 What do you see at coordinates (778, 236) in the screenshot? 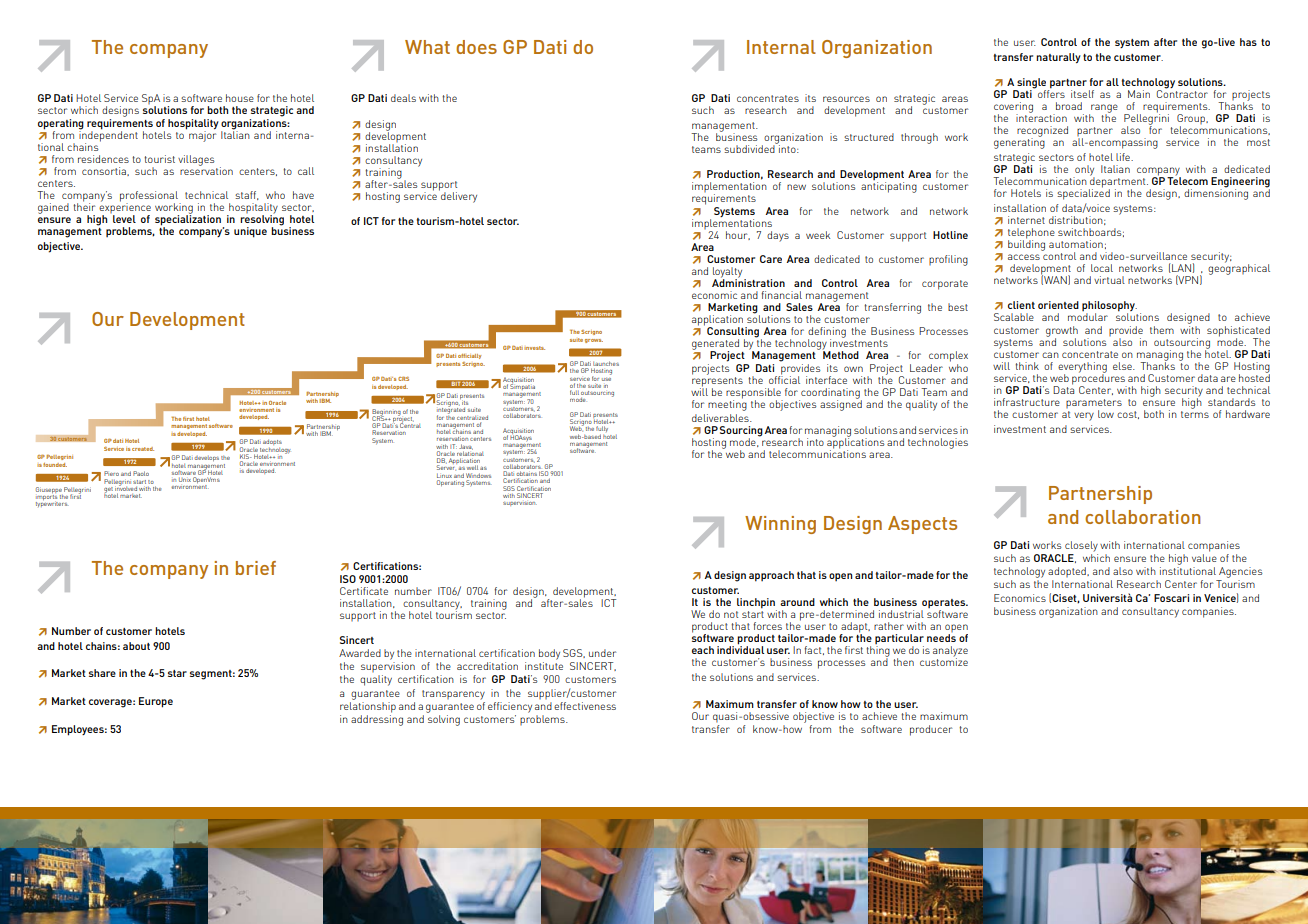
I see `days` at bounding box center [778, 236].
